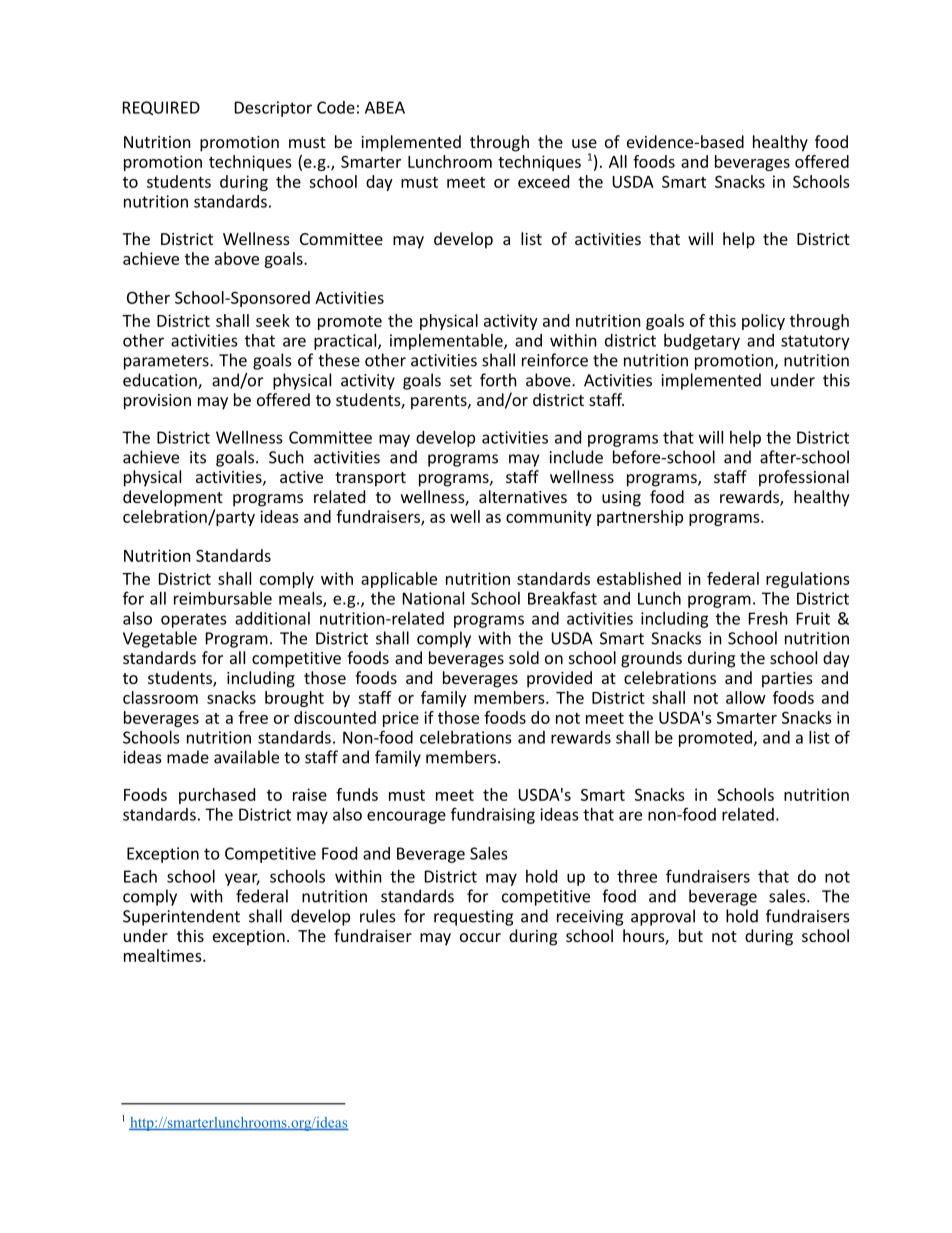 The image size is (952, 1233). What do you see at coordinates (273, 320) in the document?
I see `seek` at bounding box center [273, 320].
